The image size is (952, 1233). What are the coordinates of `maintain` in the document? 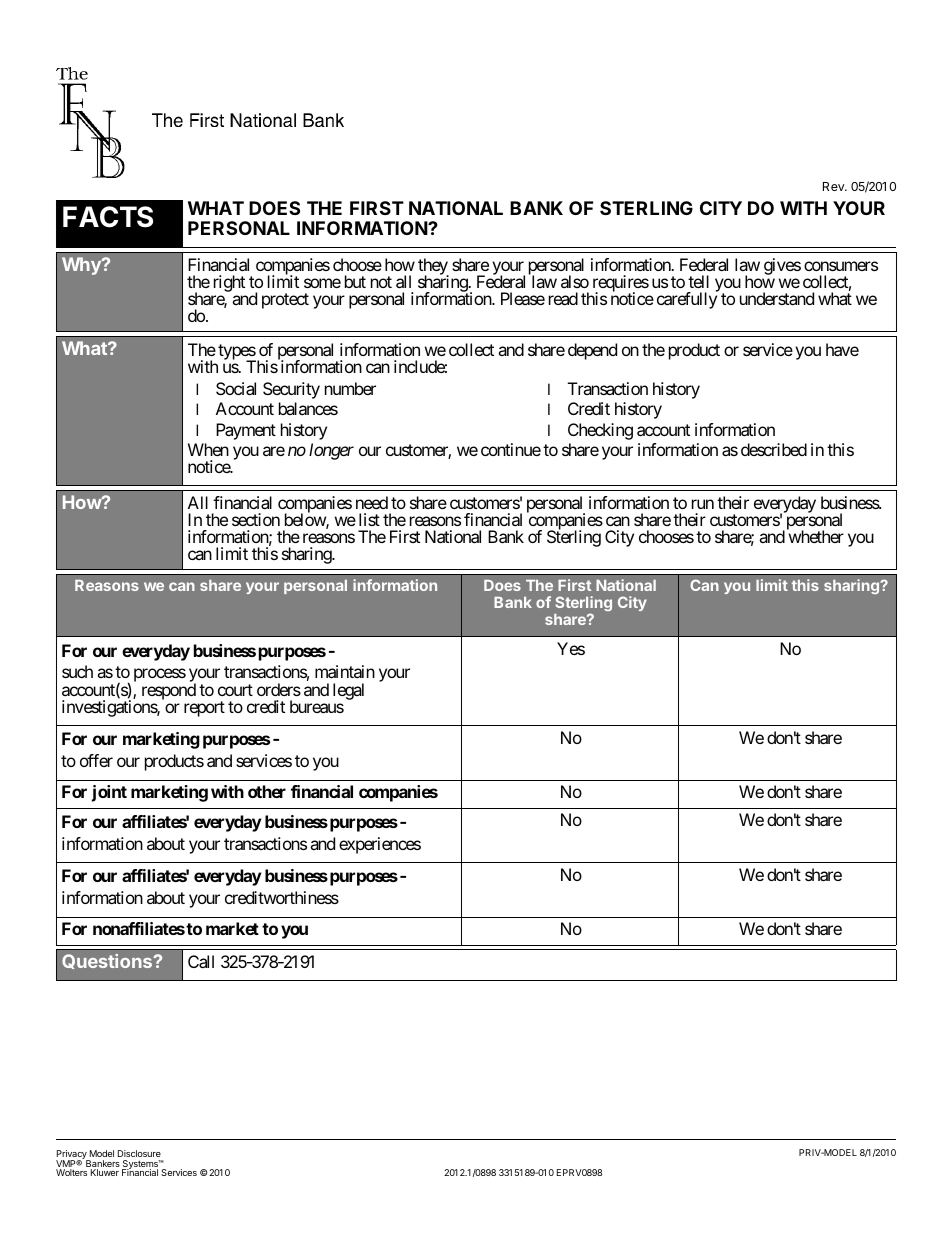 It's located at (345, 671).
